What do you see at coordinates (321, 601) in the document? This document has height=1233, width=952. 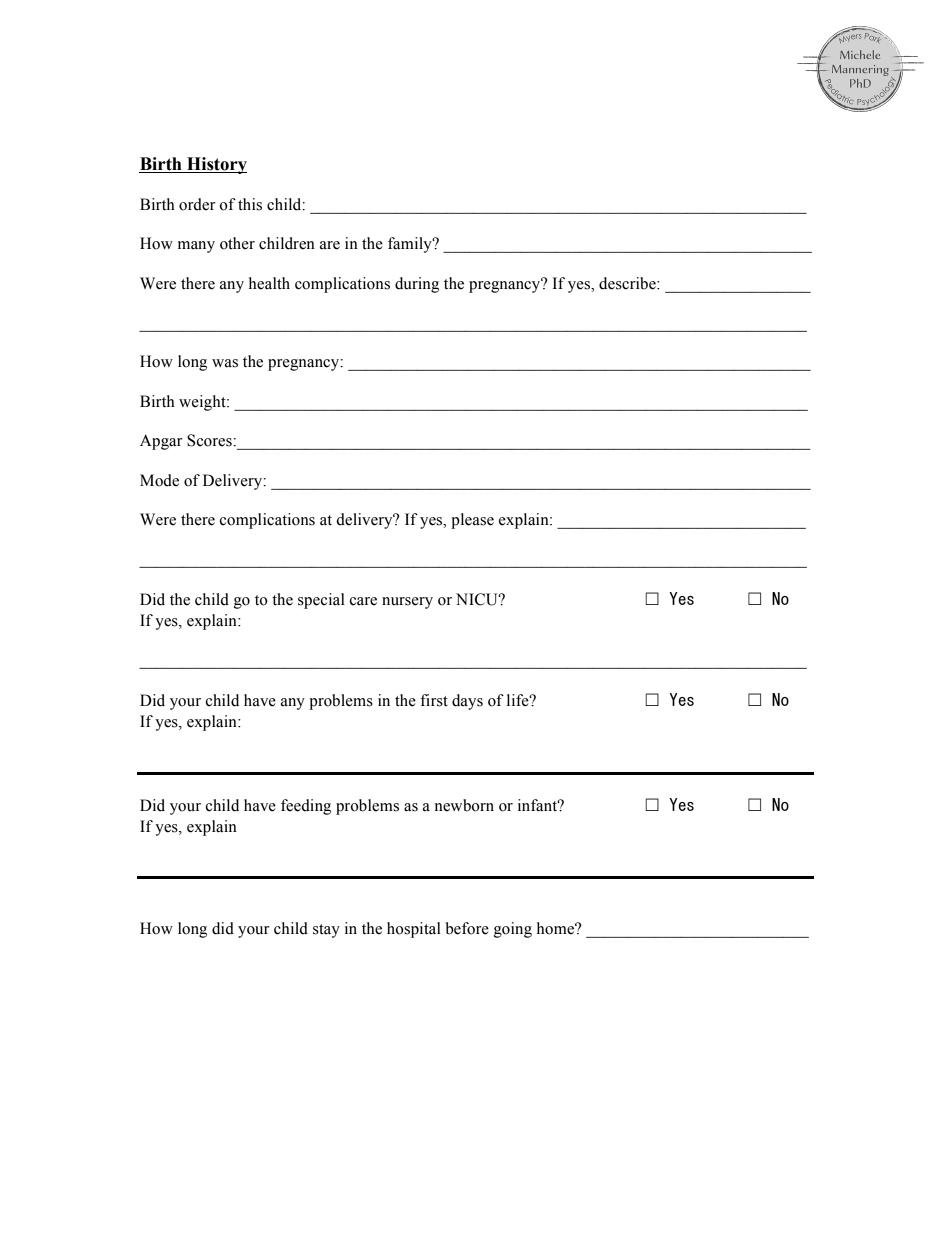 I see `special` at bounding box center [321, 601].
